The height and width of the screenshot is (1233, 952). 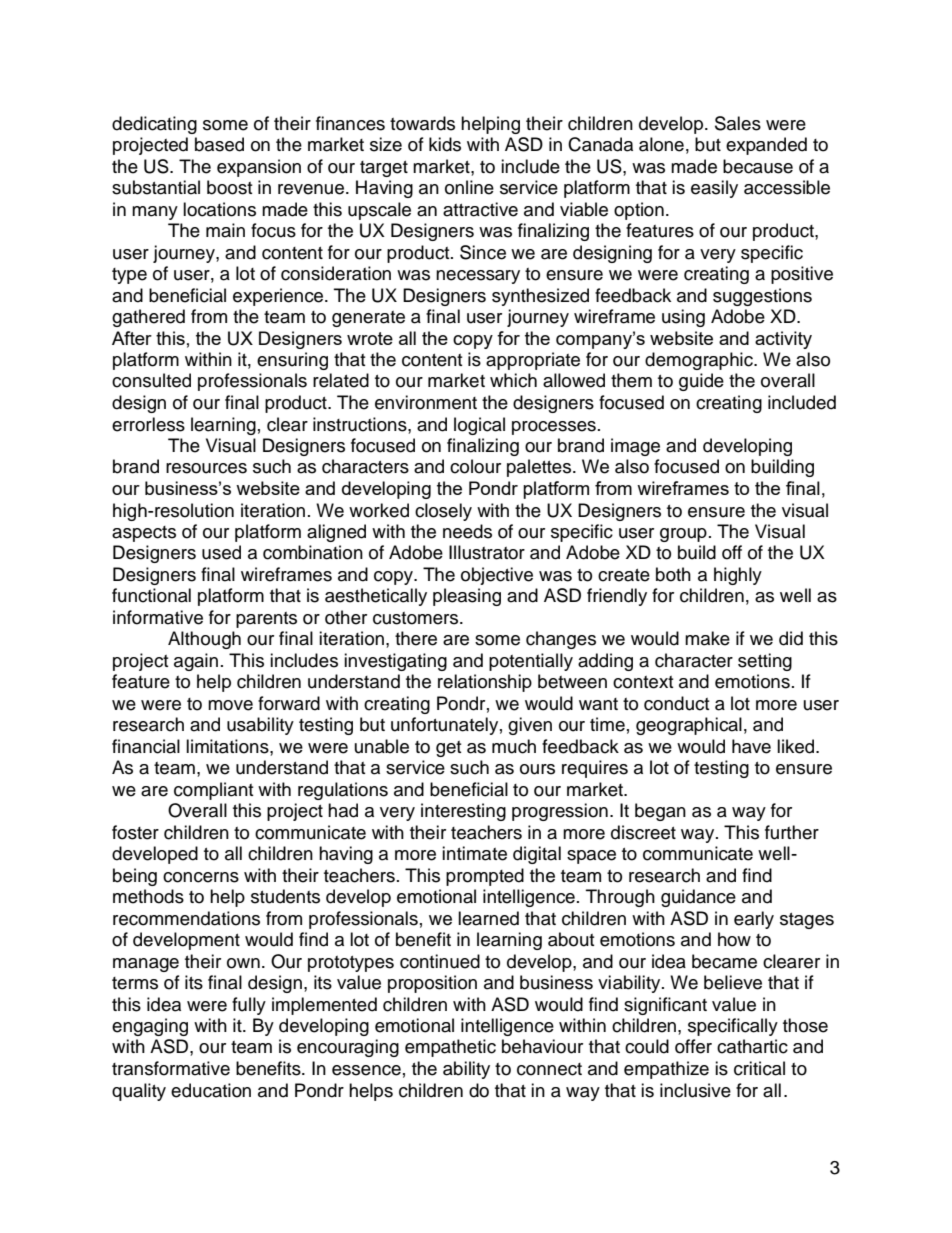 What do you see at coordinates (707, 638) in the screenshot?
I see `make` at bounding box center [707, 638].
